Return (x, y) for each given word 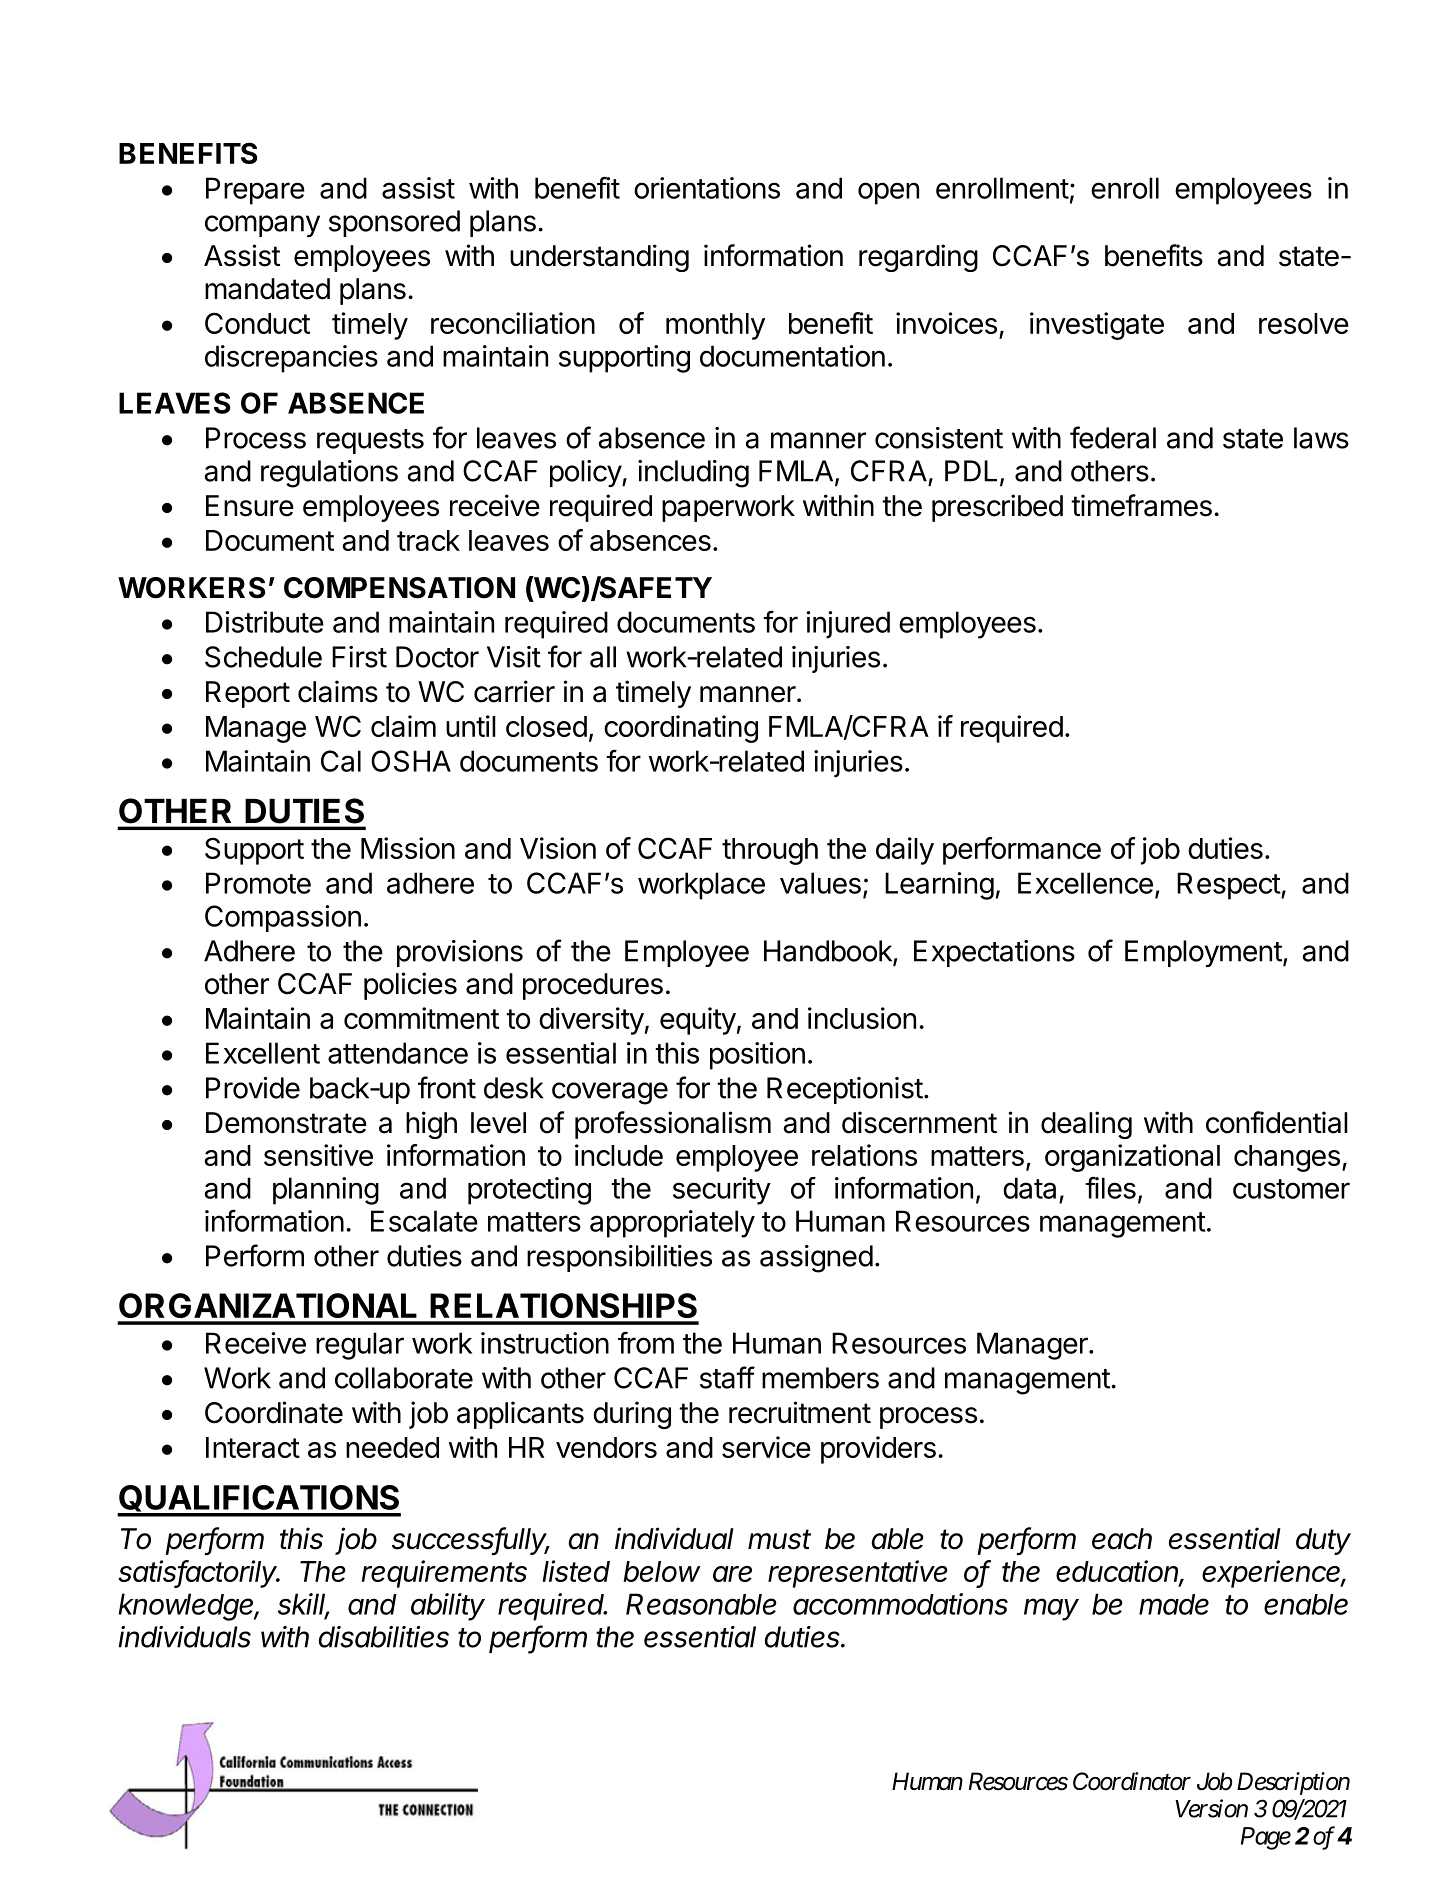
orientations (707, 188)
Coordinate (274, 1412)
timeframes (1141, 505)
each (1122, 1539)
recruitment (800, 1412)
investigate (1097, 326)
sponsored (394, 223)
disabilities (384, 1637)
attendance (398, 1053)
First (359, 657)
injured (848, 625)
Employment (1203, 953)
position (757, 1056)
